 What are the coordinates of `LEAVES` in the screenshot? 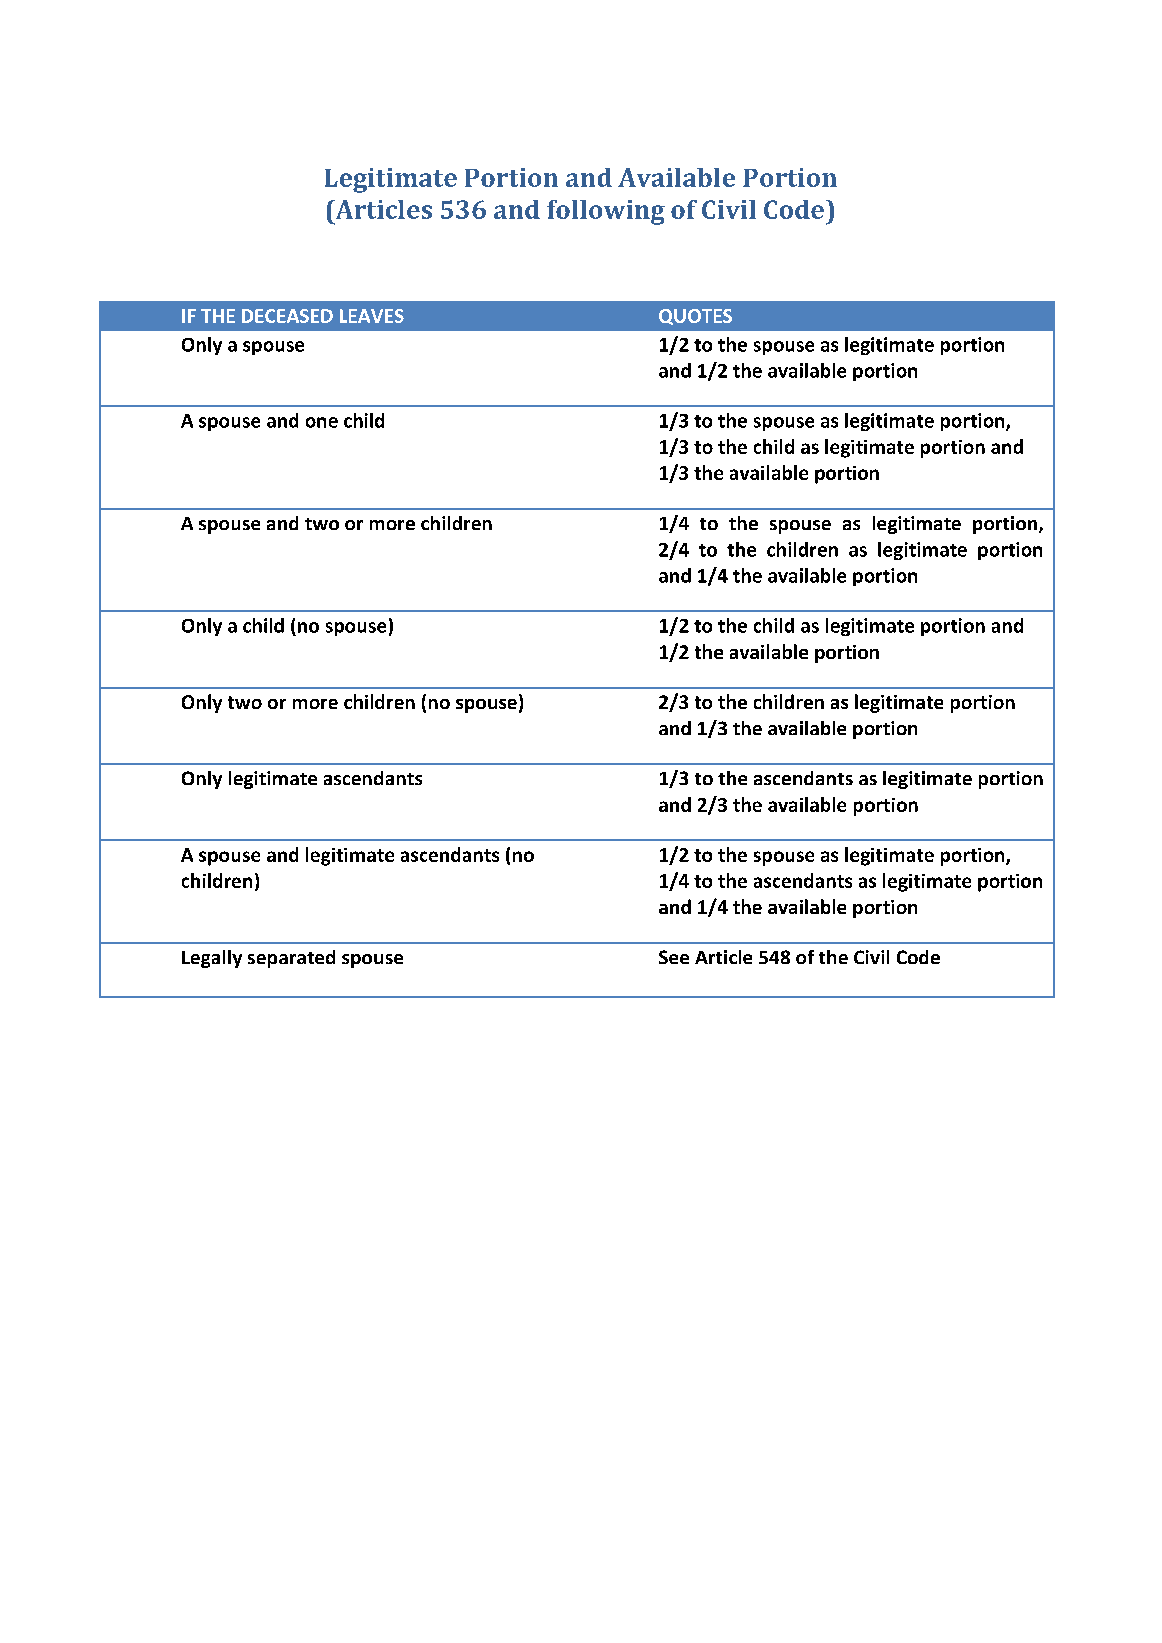 It's located at (372, 316).
